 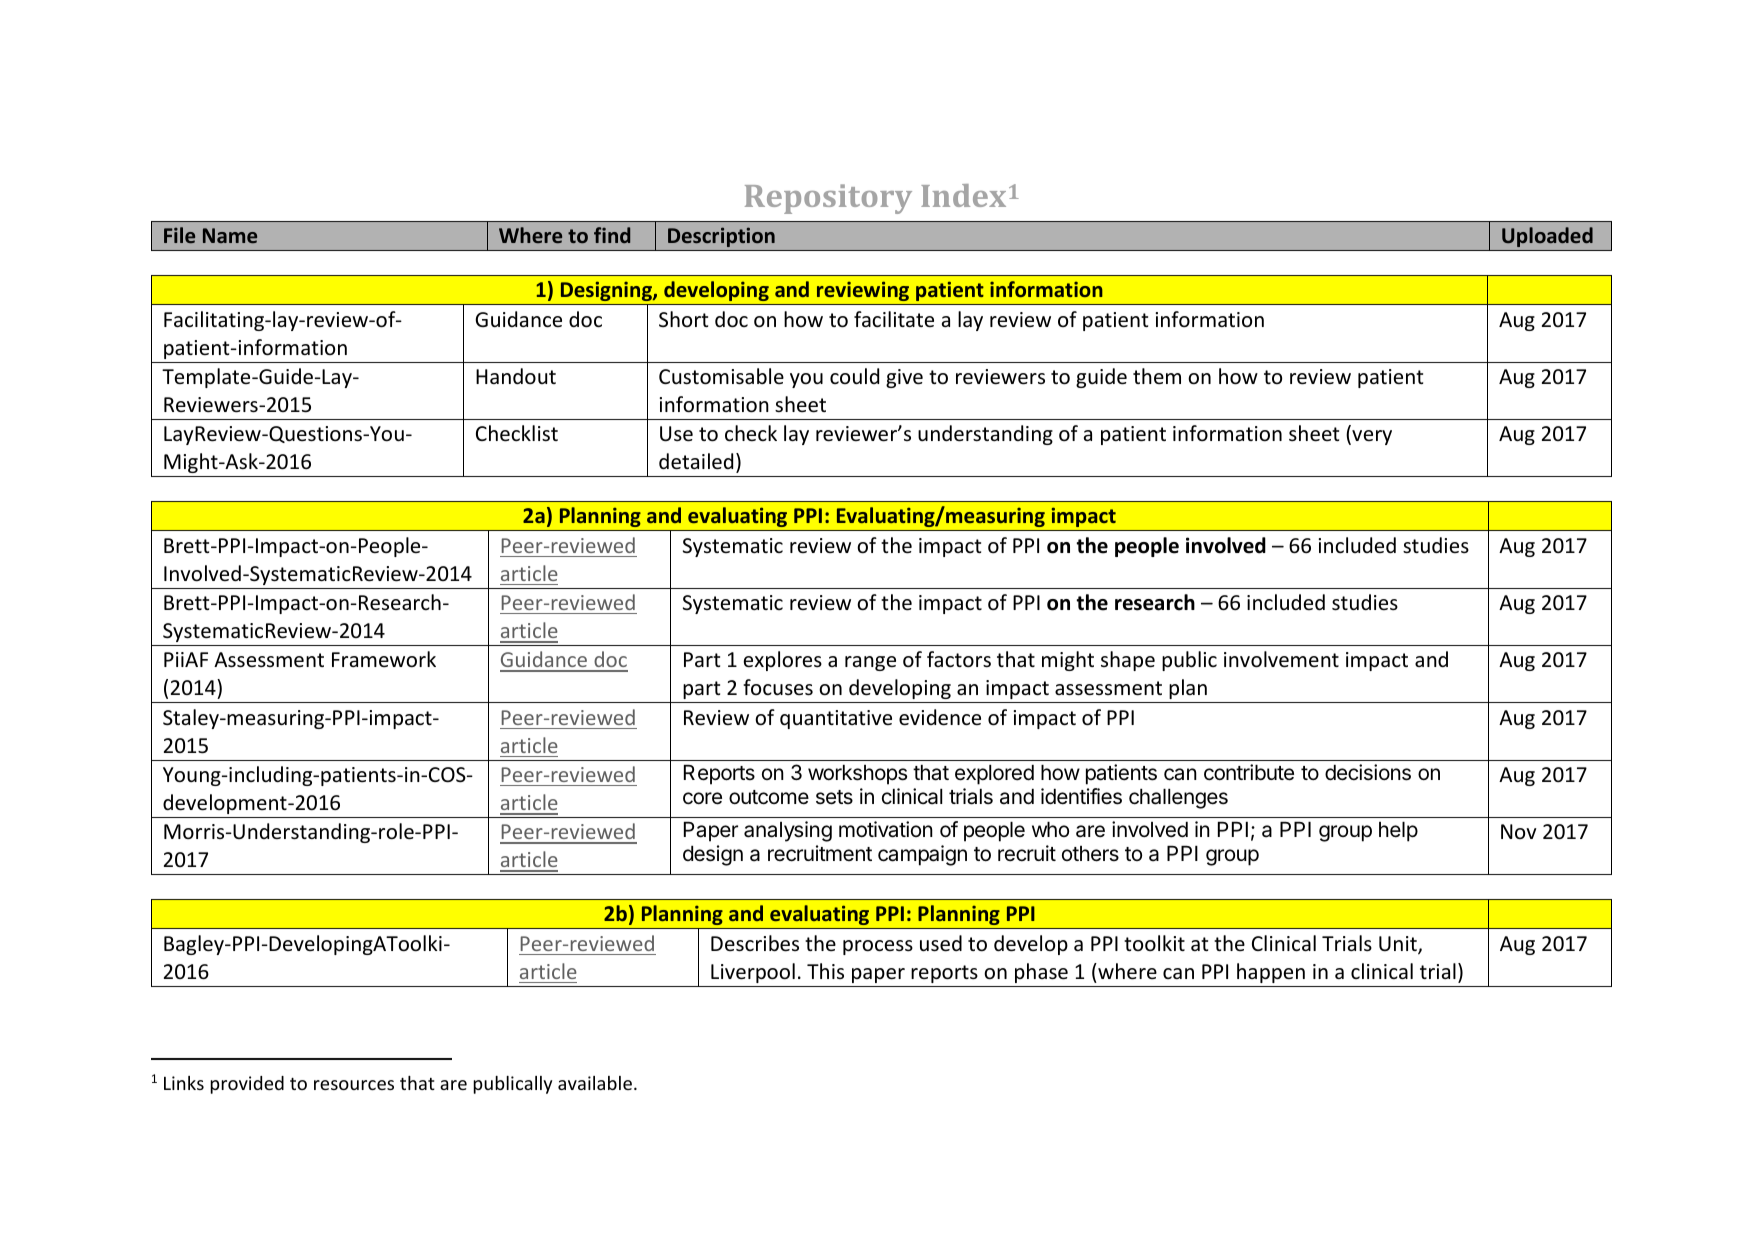 What do you see at coordinates (1157, 376) in the image?
I see `them` at bounding box center [1157, 376].
